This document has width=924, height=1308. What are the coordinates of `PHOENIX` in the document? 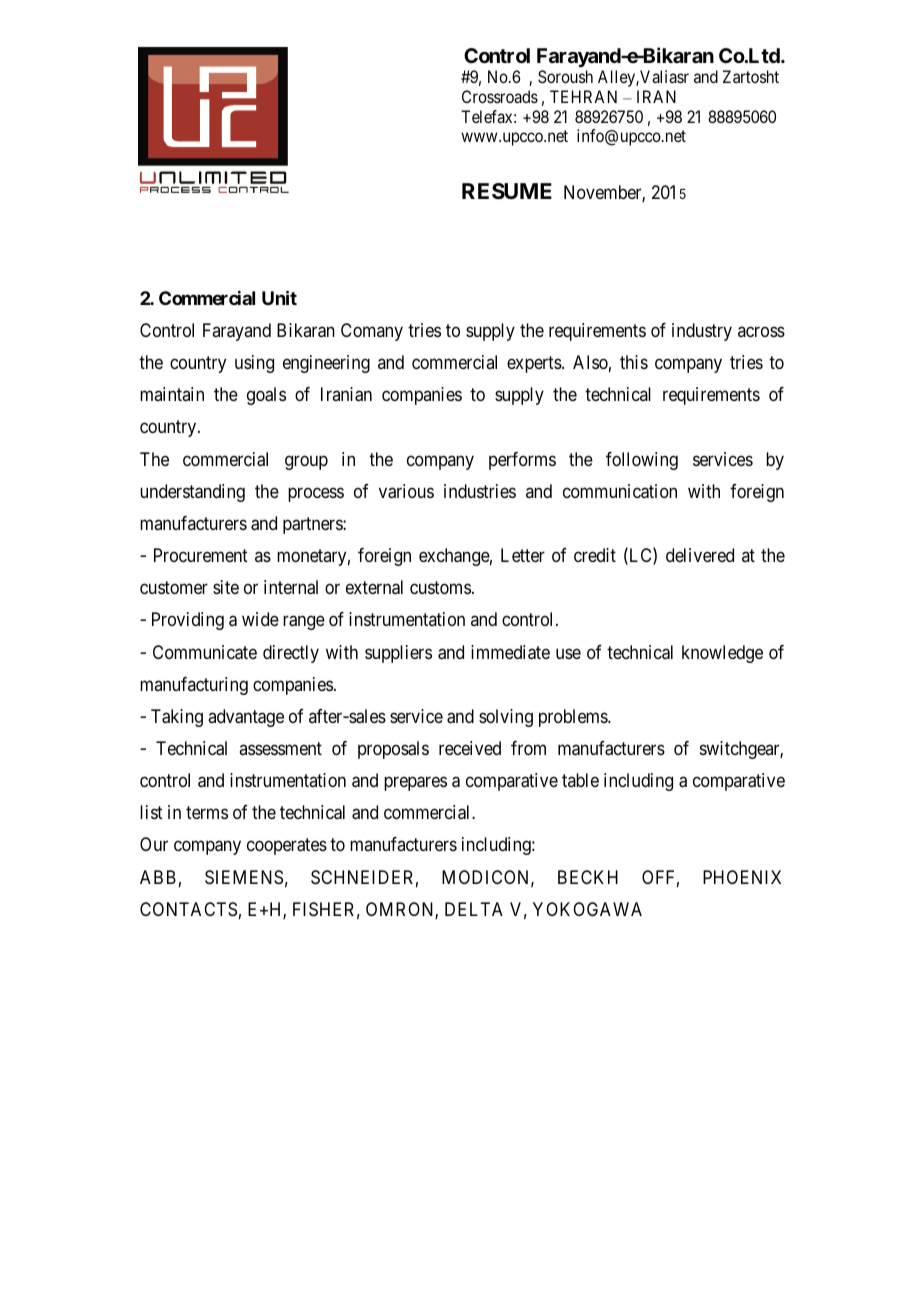 It's located at (742, 877).
